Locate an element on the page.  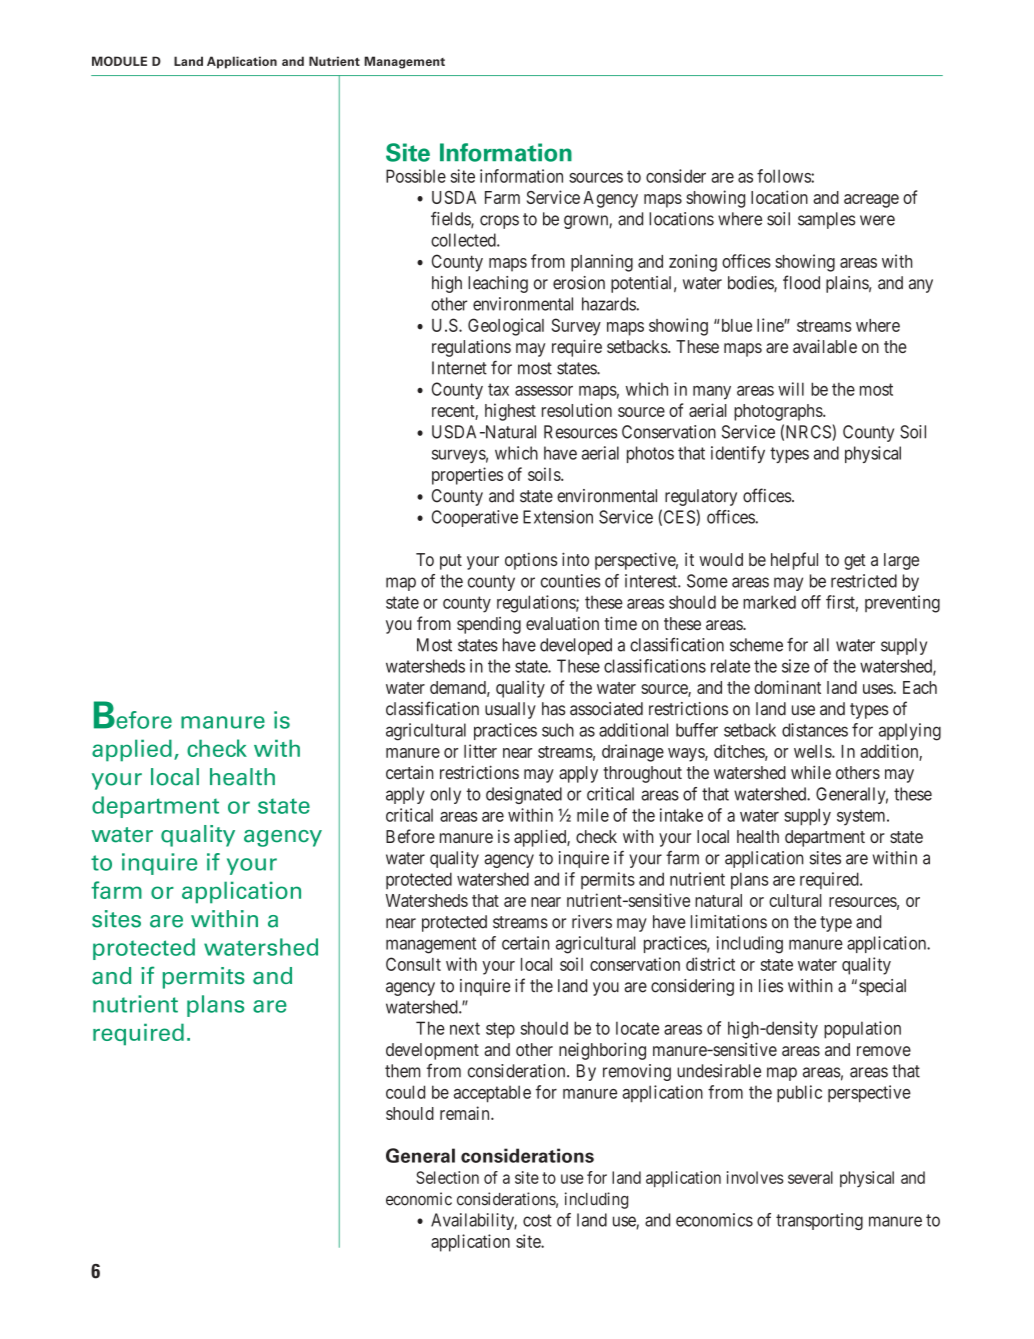
designated is located at coordinates (524, 795).
